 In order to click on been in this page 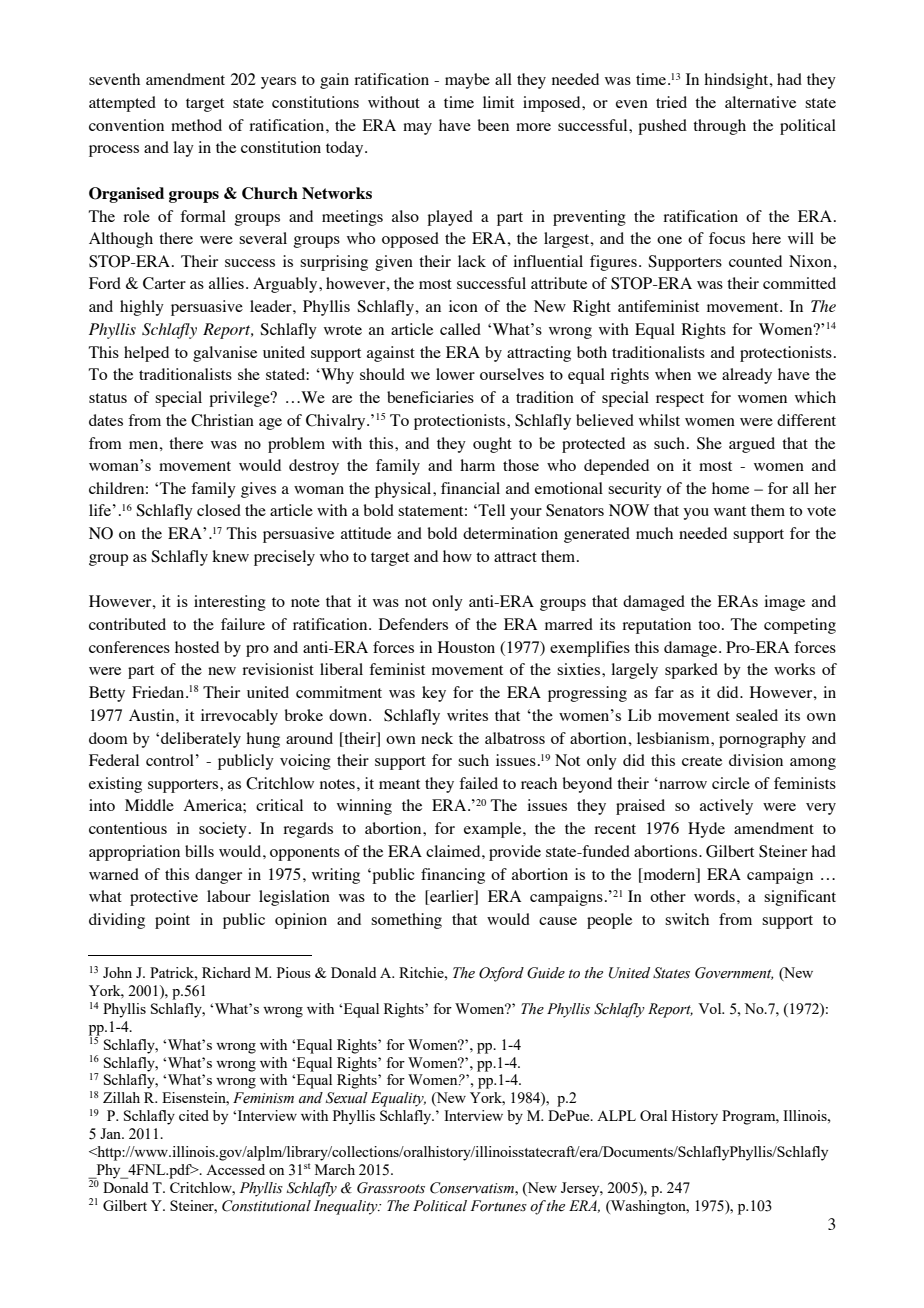, I will do `click(493, 125)`.
